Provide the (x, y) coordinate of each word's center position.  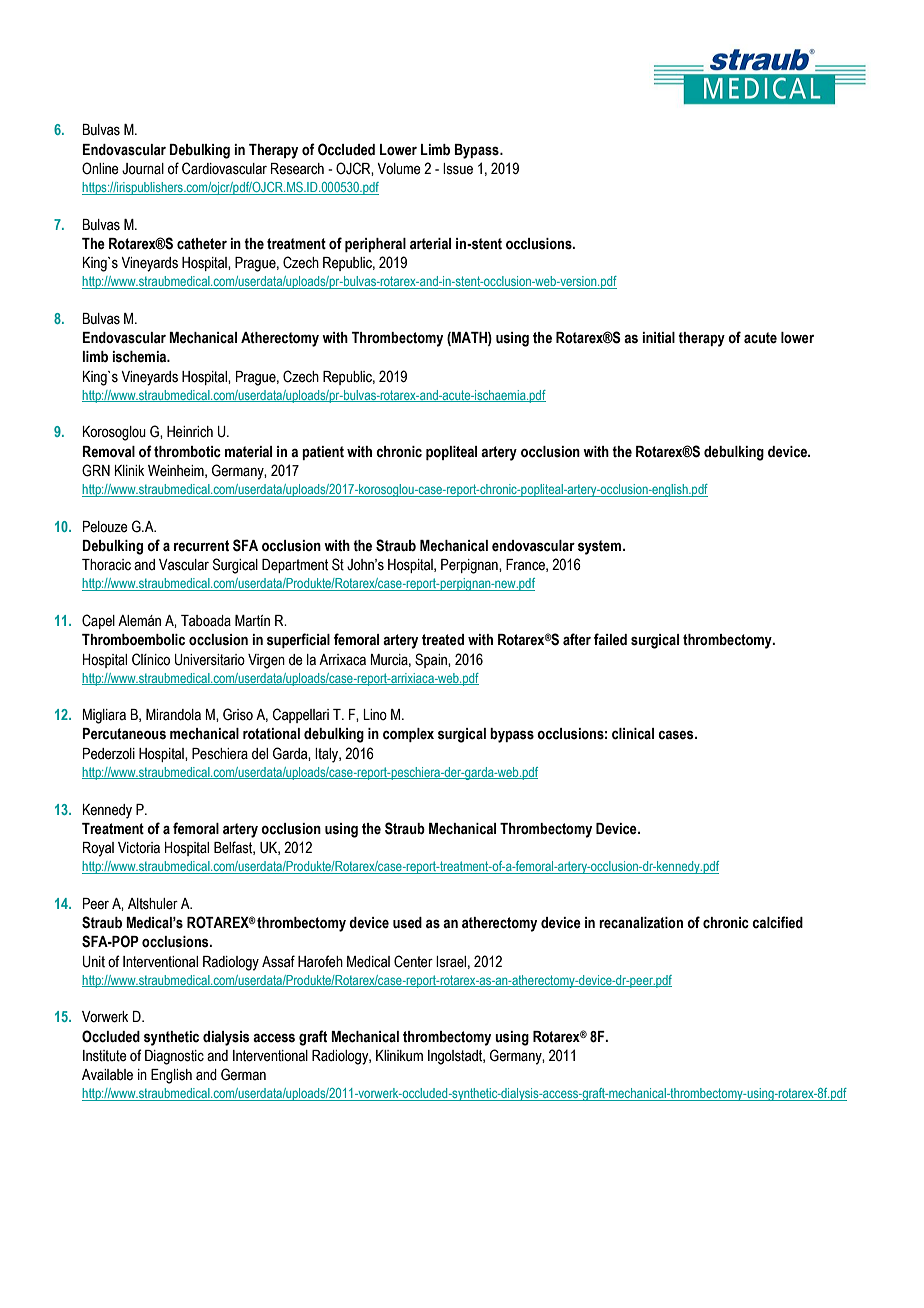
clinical (633, 734)
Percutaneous (124, 734)
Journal (143, 169)
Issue (458, 169)
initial (658, 338)
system (599, 547)
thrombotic (187, 452)
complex (408, 735)
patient (323, 453)
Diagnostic (174, 1057)
